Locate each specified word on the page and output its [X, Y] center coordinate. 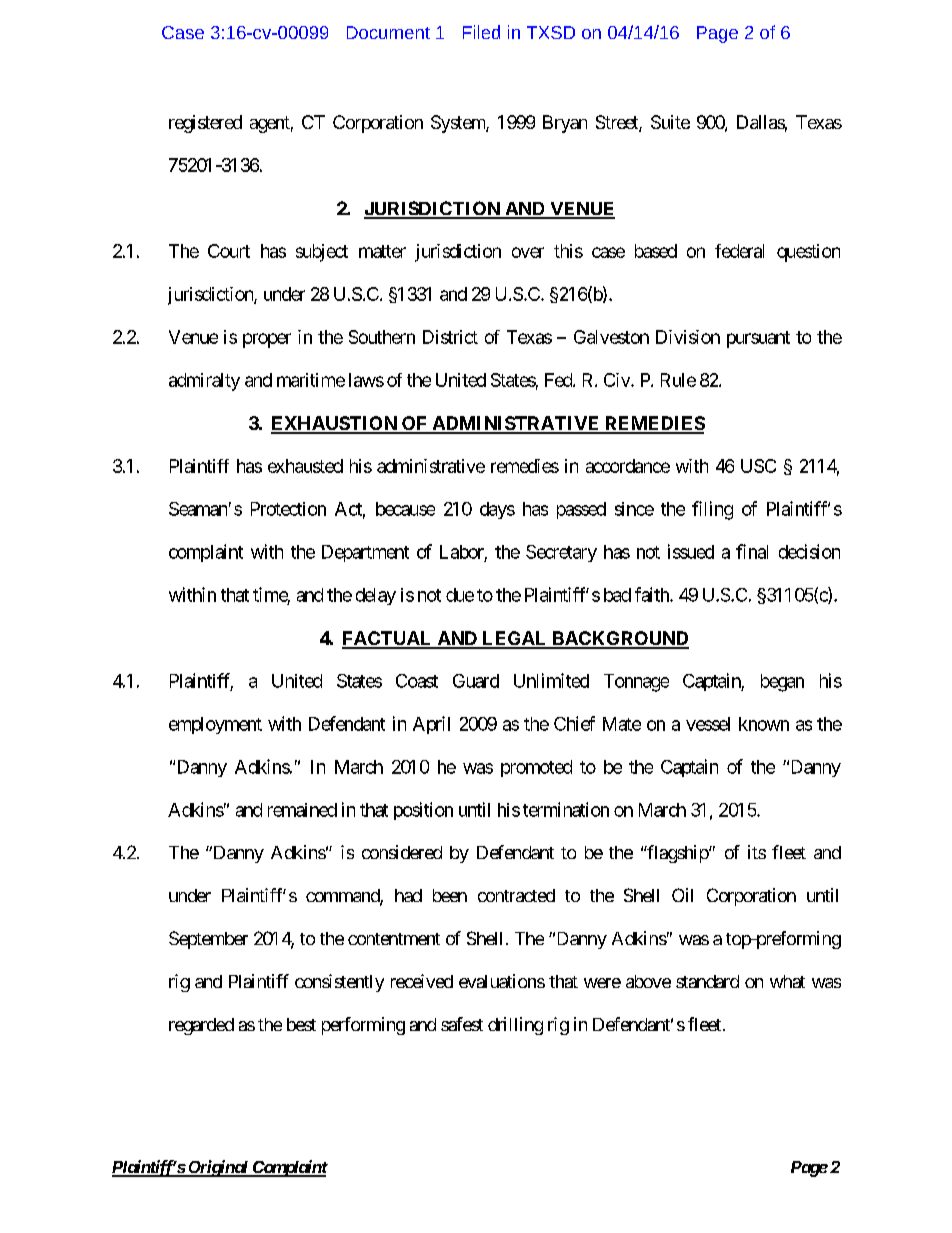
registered [205, 124]
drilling [515, 1026]
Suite [670, 122]
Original [218, 1168]
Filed [481, 32]
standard [707, 981]
